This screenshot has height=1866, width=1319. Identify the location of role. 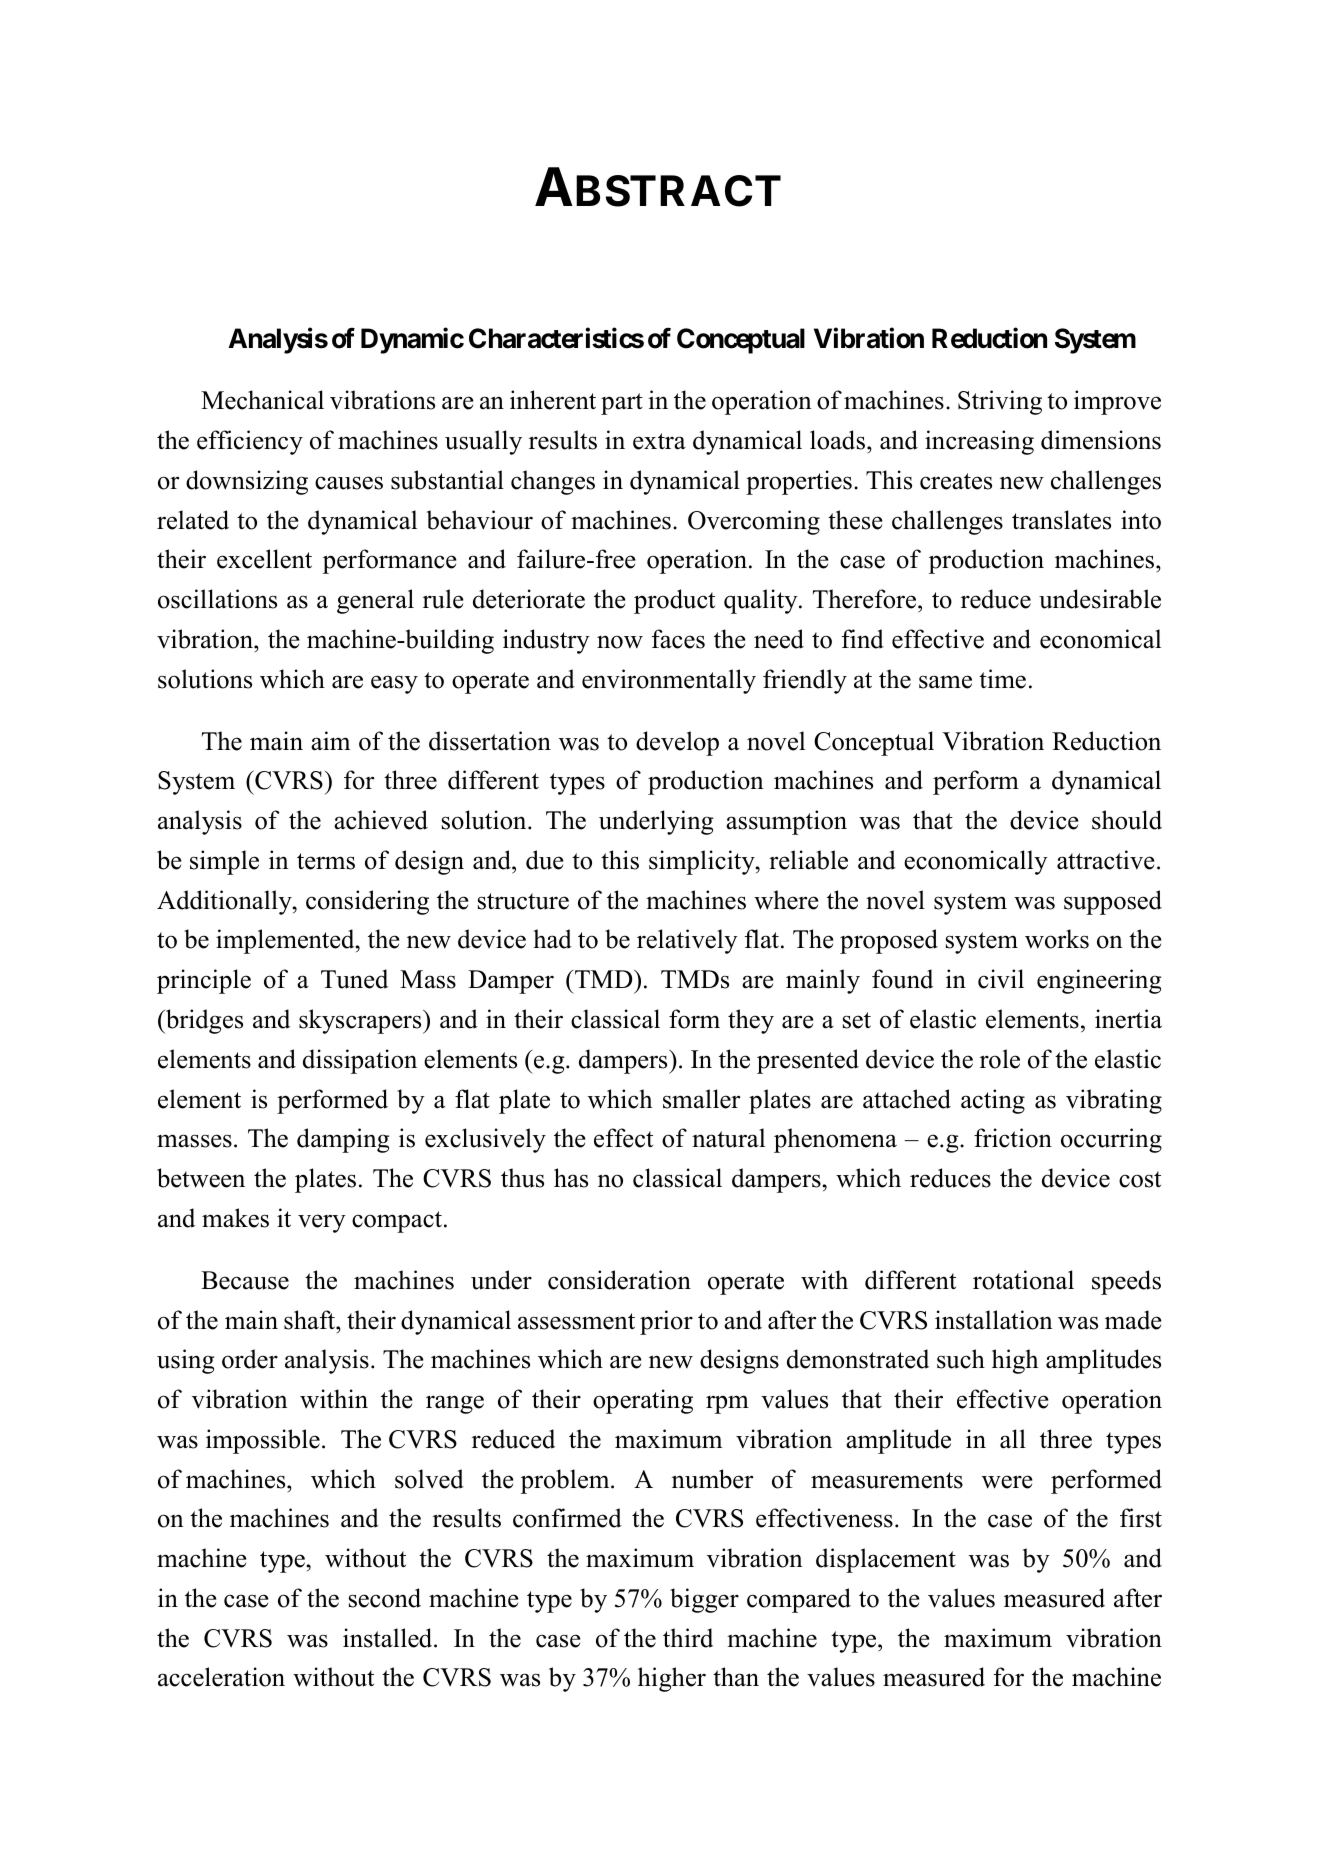
(1000, 1059).
